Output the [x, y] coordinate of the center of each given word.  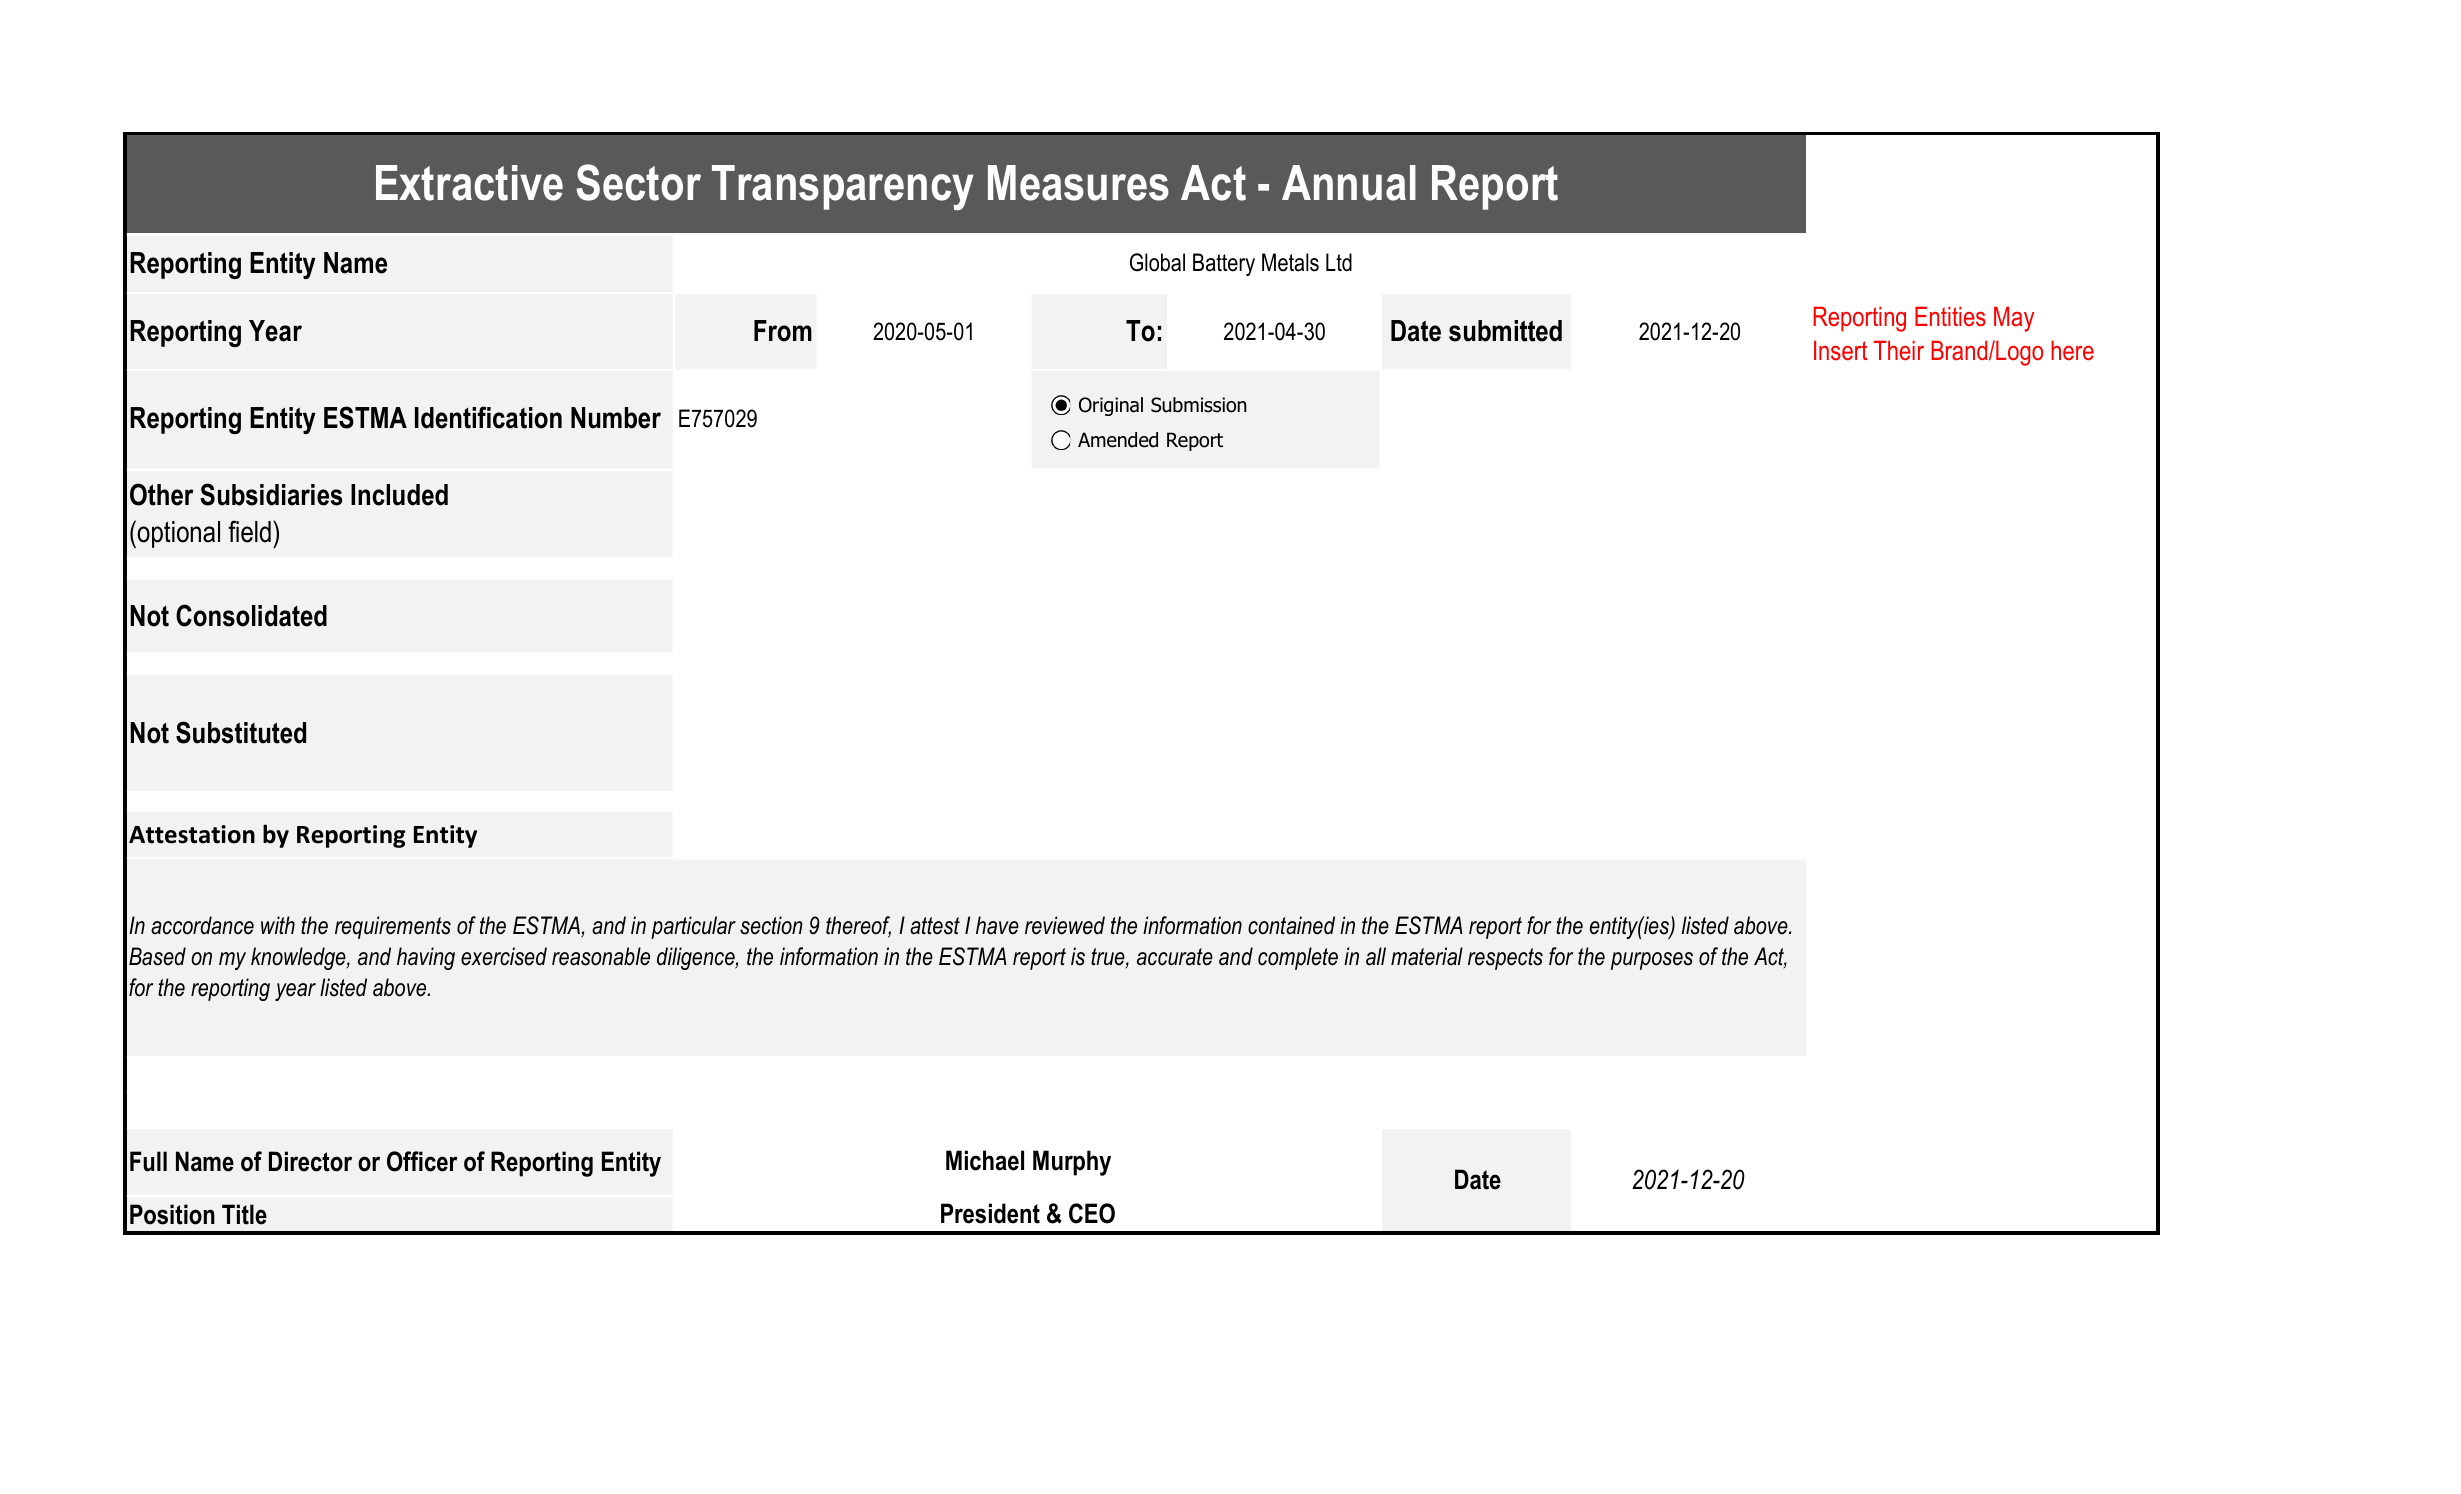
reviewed [1065, 925]
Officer [422, 1161]
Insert [1840, 351]
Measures [1078, 183]
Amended [1118, 440]
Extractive [469, 183]
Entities [1950, 317]
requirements [393, 927]
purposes [1652, 961]
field [249, 531]
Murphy [1072, 1163]
